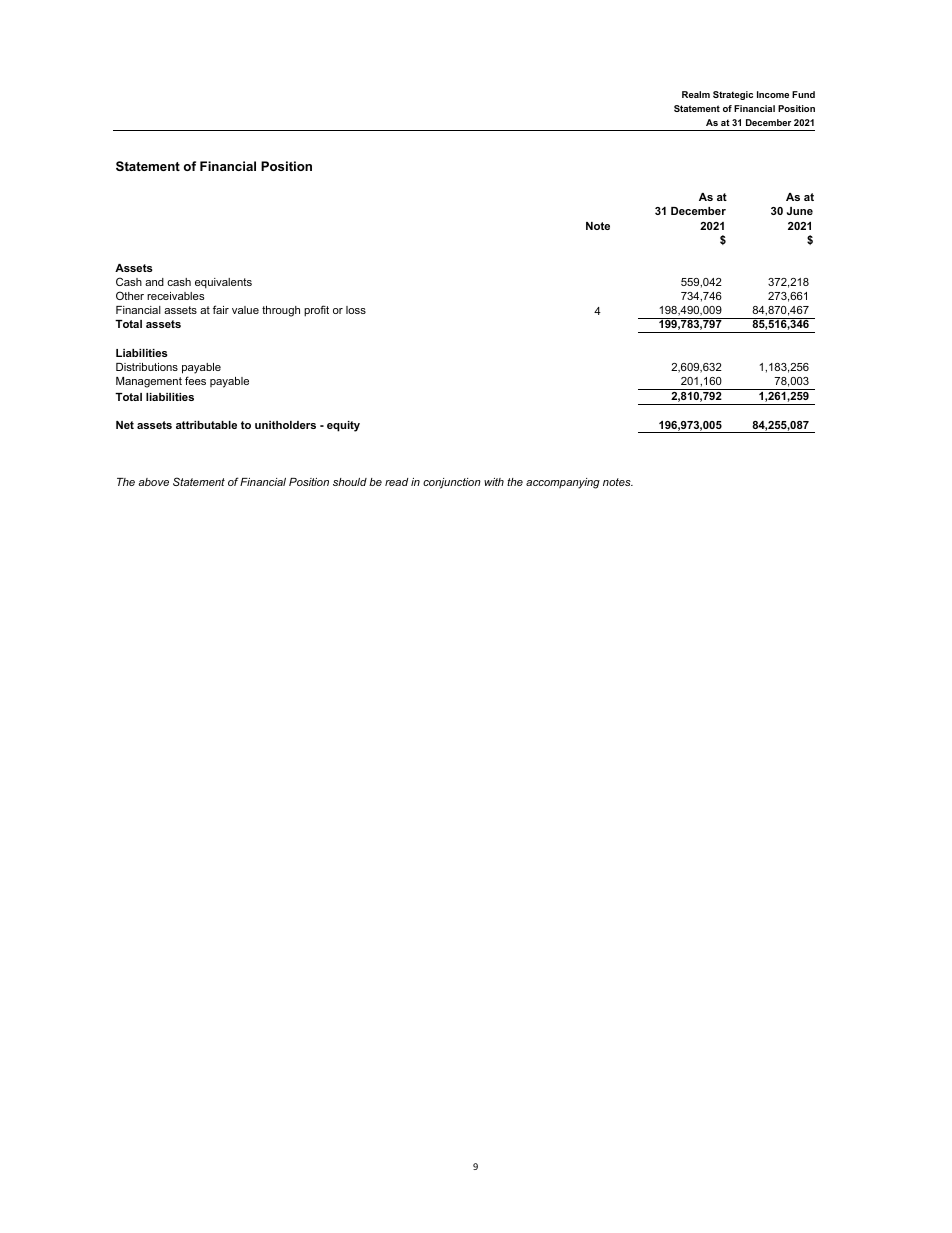 The height and width of the document is (1233, 952). What do you see at coordinates (356, 310) in the document?
I see `loss` at bounding box center [356, 310].
